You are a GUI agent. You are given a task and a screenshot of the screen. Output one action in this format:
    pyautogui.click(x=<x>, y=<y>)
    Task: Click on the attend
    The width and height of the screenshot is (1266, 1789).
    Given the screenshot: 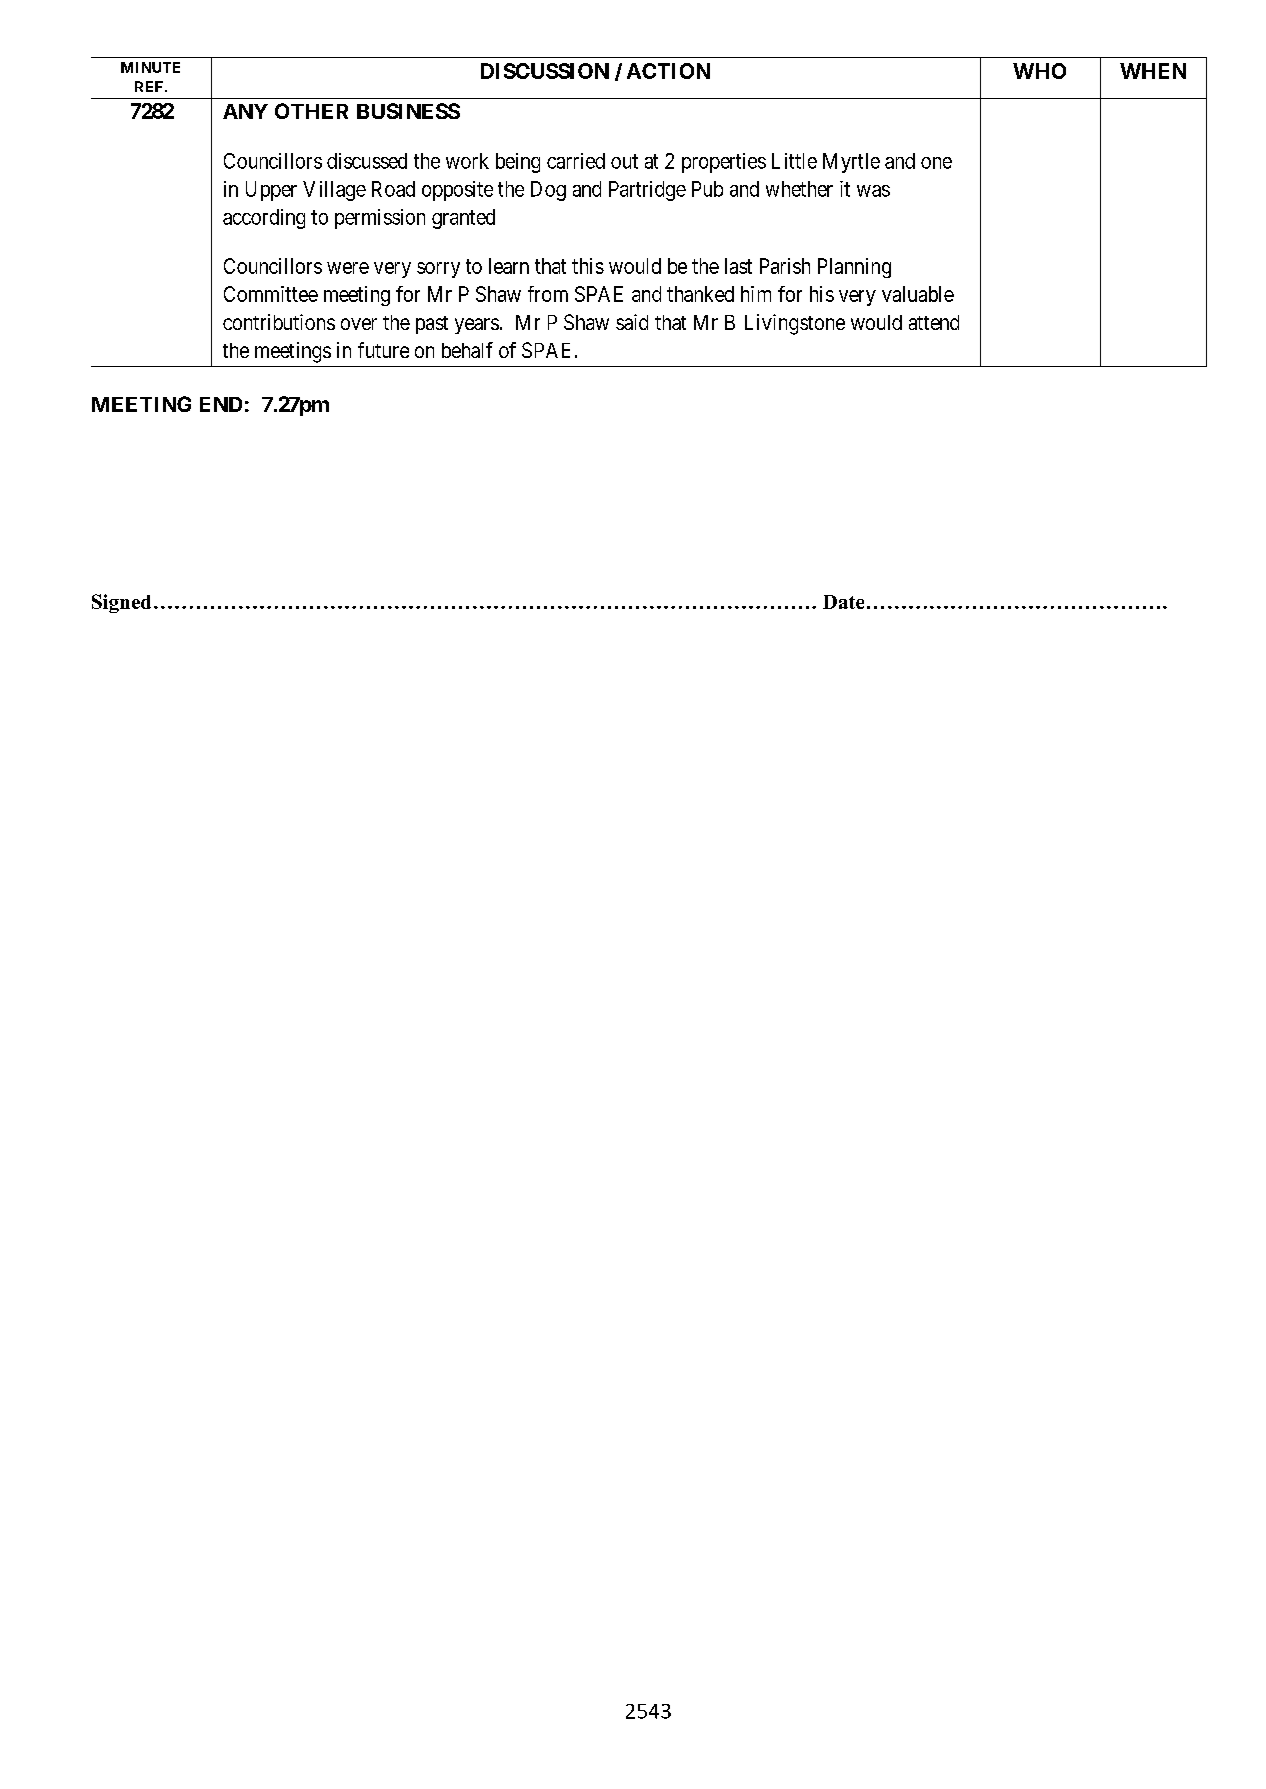 What is the action you would take?
    pyautogui.click(x=934, y=322)
